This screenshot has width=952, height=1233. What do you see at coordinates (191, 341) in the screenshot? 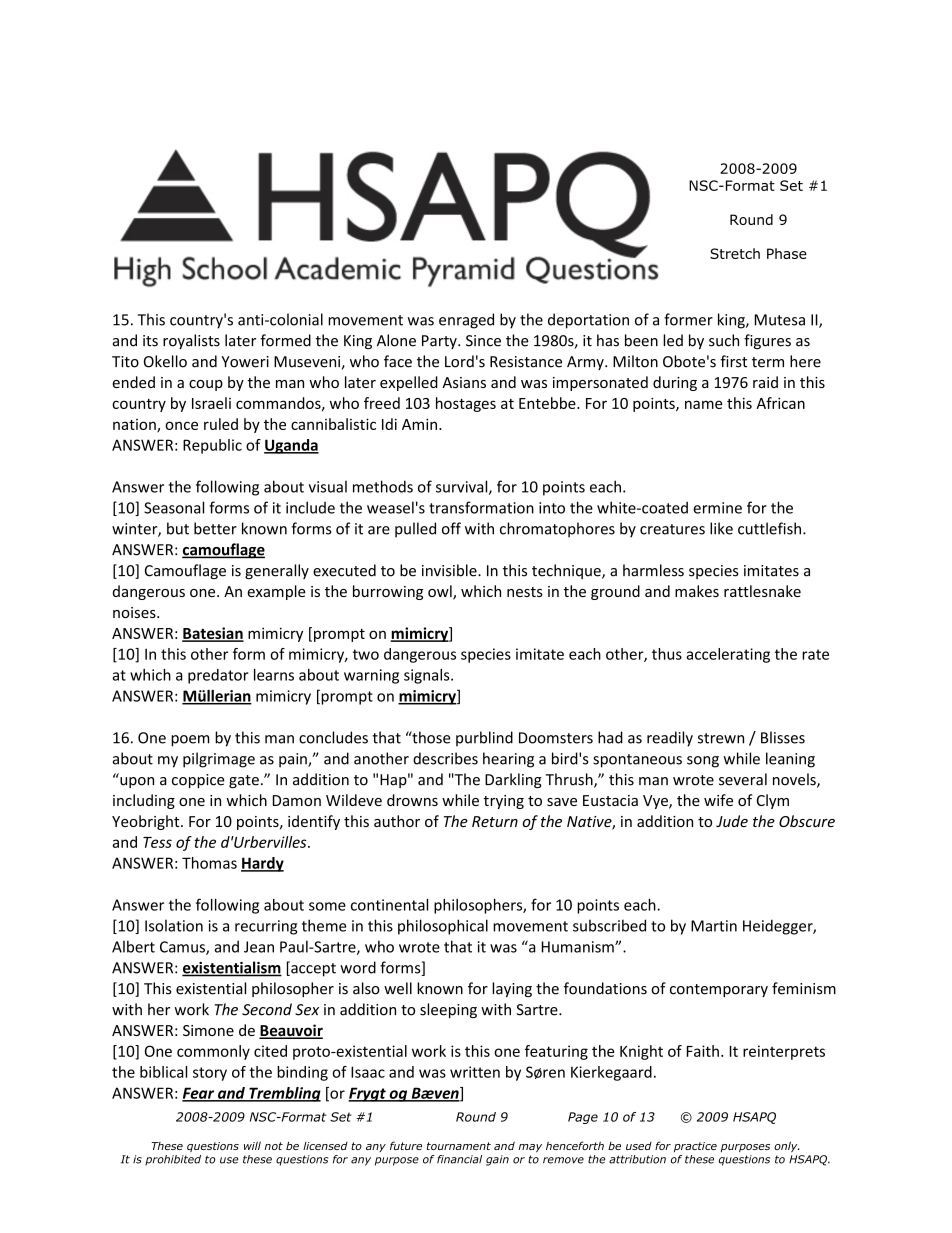
I see `royalists` at bounding box center [191, 341].
